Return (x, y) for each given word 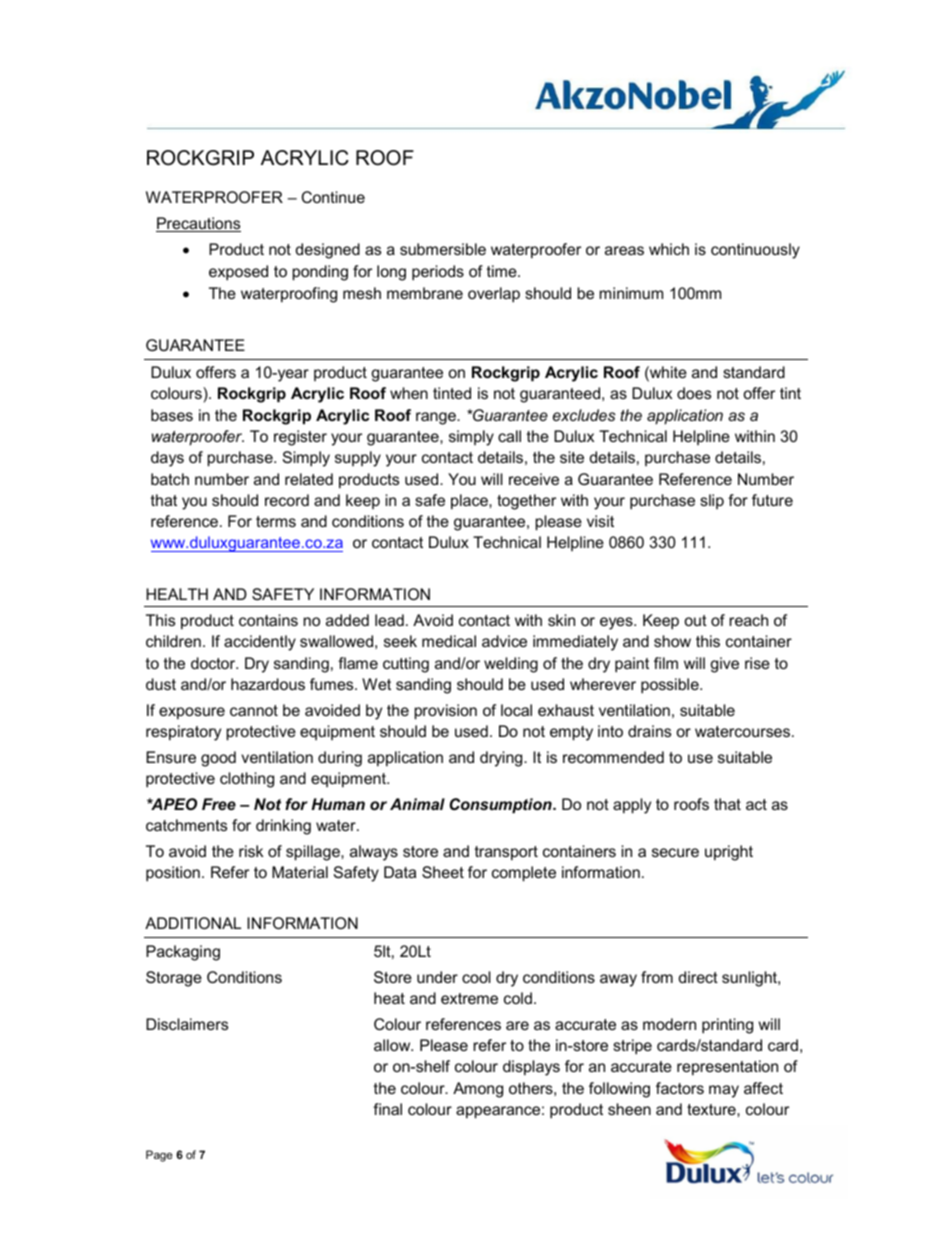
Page (159, 1156)
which (669, 249)
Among (478, 1090)
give (724, 665)
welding (511, 665)
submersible (443, 249)
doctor (214, 663)
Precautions (198, 224)
